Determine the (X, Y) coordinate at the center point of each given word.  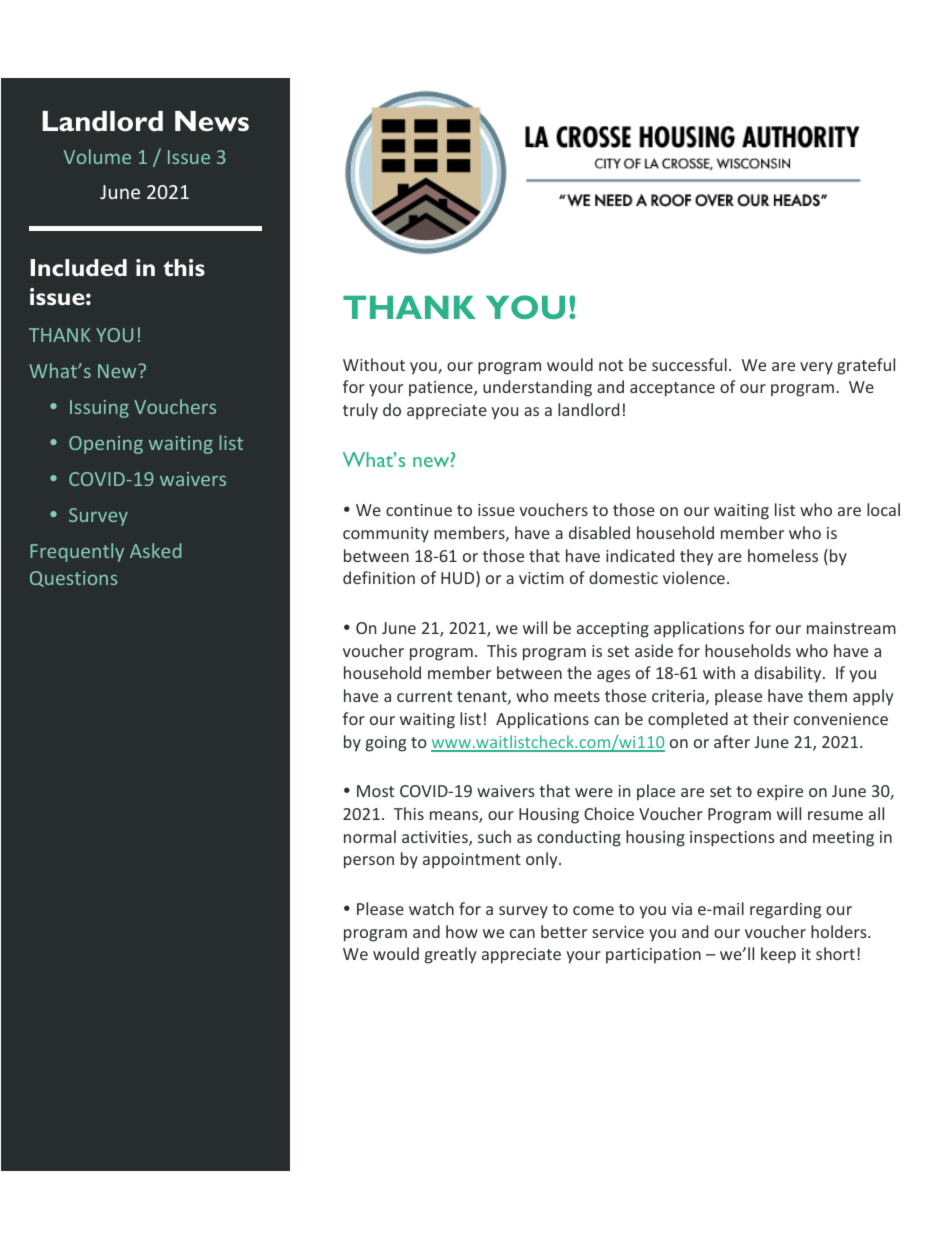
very (816, 368)
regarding (785, 910)
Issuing (99, 409)
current (424, 696)
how (462, 931)
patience (442, 389)
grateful (866, 366)
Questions (73, 579)
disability (789, 674)
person (369, 862)
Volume (97, 156)
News (212, 121)
